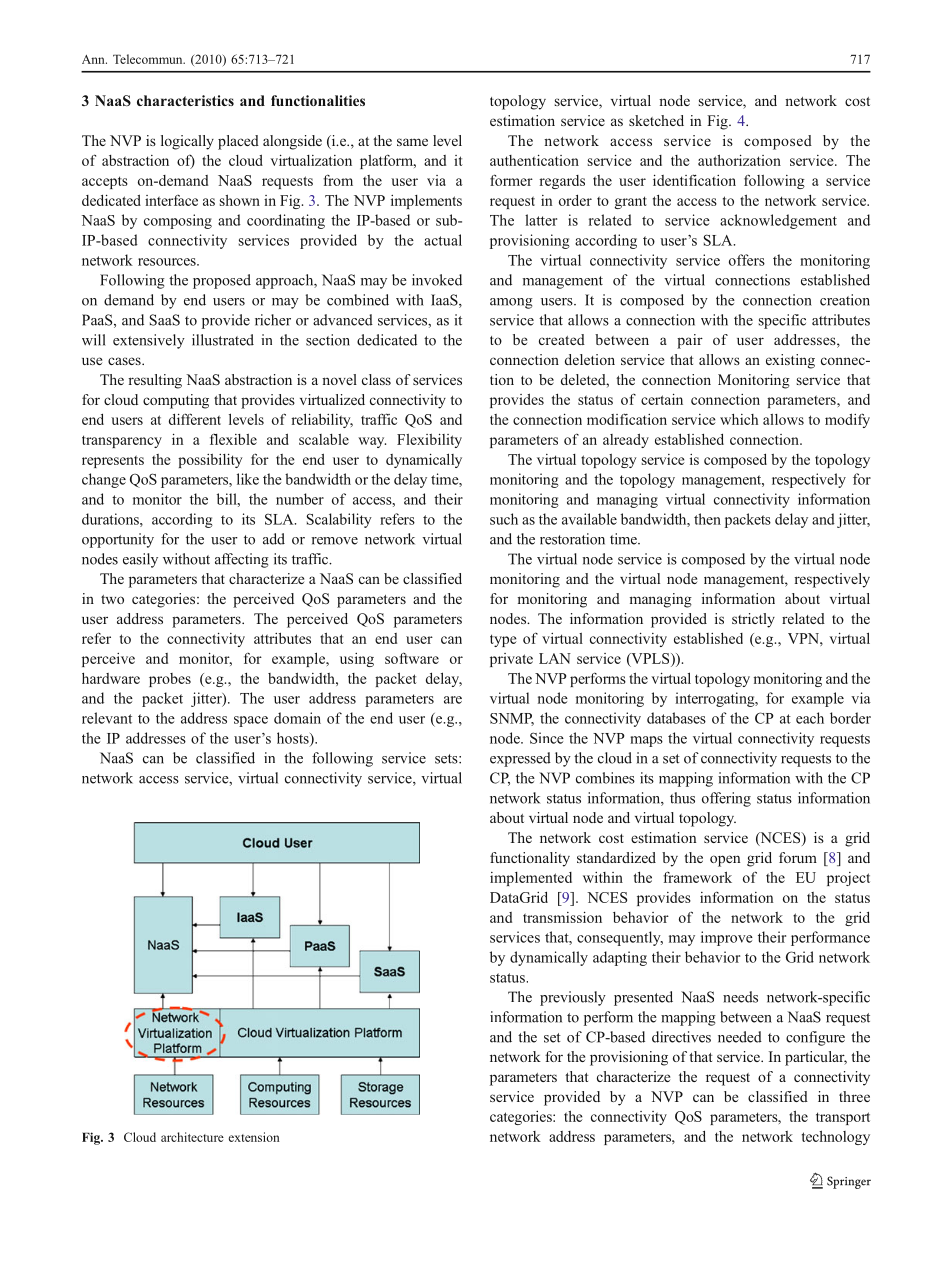 This screenshot has width=952, height=1265. Describe the element at coordinates (429, 441) in the screenshot. I see `Flexibility` at that location.
